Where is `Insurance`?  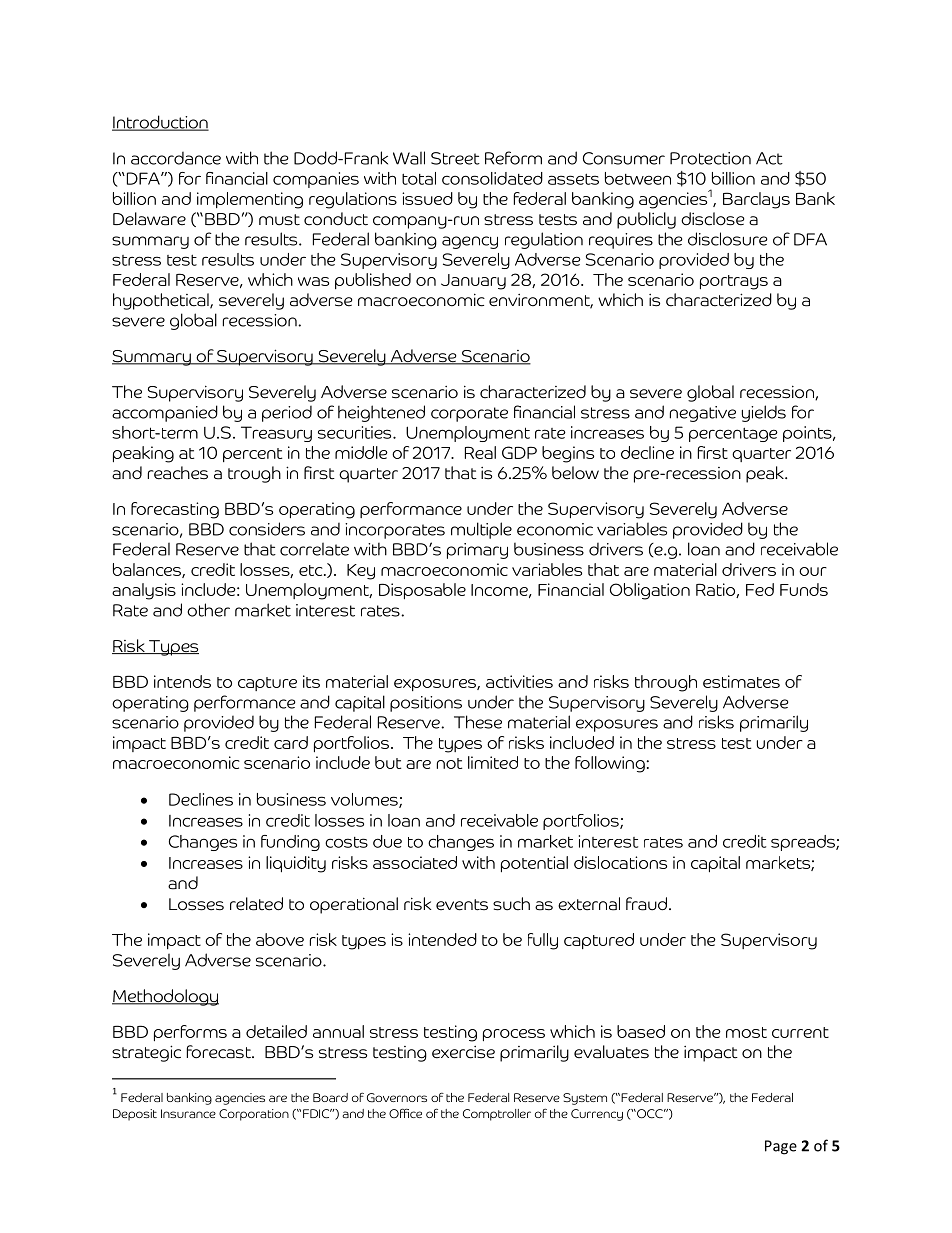 Insurance is located at coordinates (188, 1113).
